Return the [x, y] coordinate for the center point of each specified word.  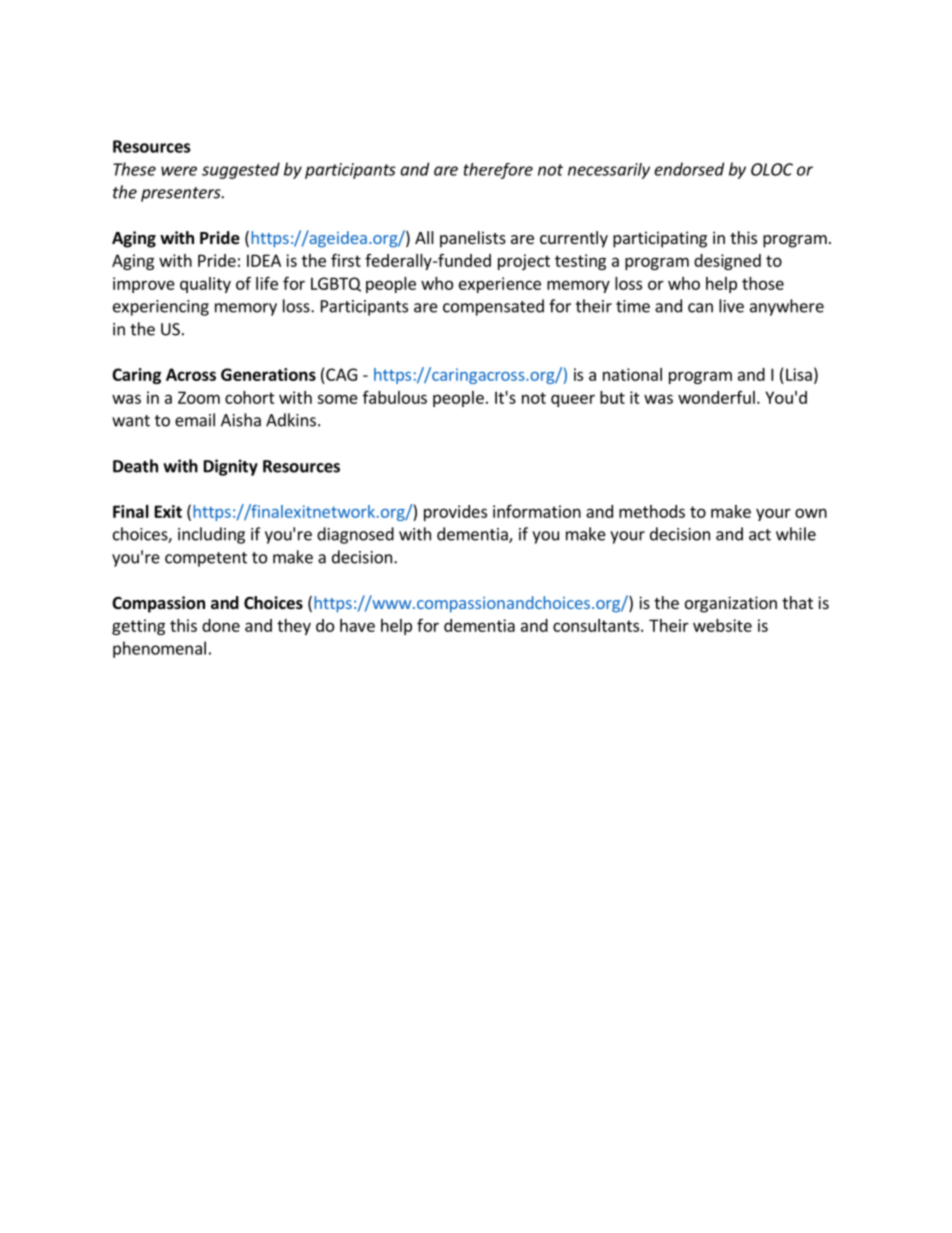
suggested [241, 170]
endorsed [689, 169]
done [221, 625]
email [195, 420]
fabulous [395, 397]
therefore [498, 171]
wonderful [716, 397]
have [357, 625]
